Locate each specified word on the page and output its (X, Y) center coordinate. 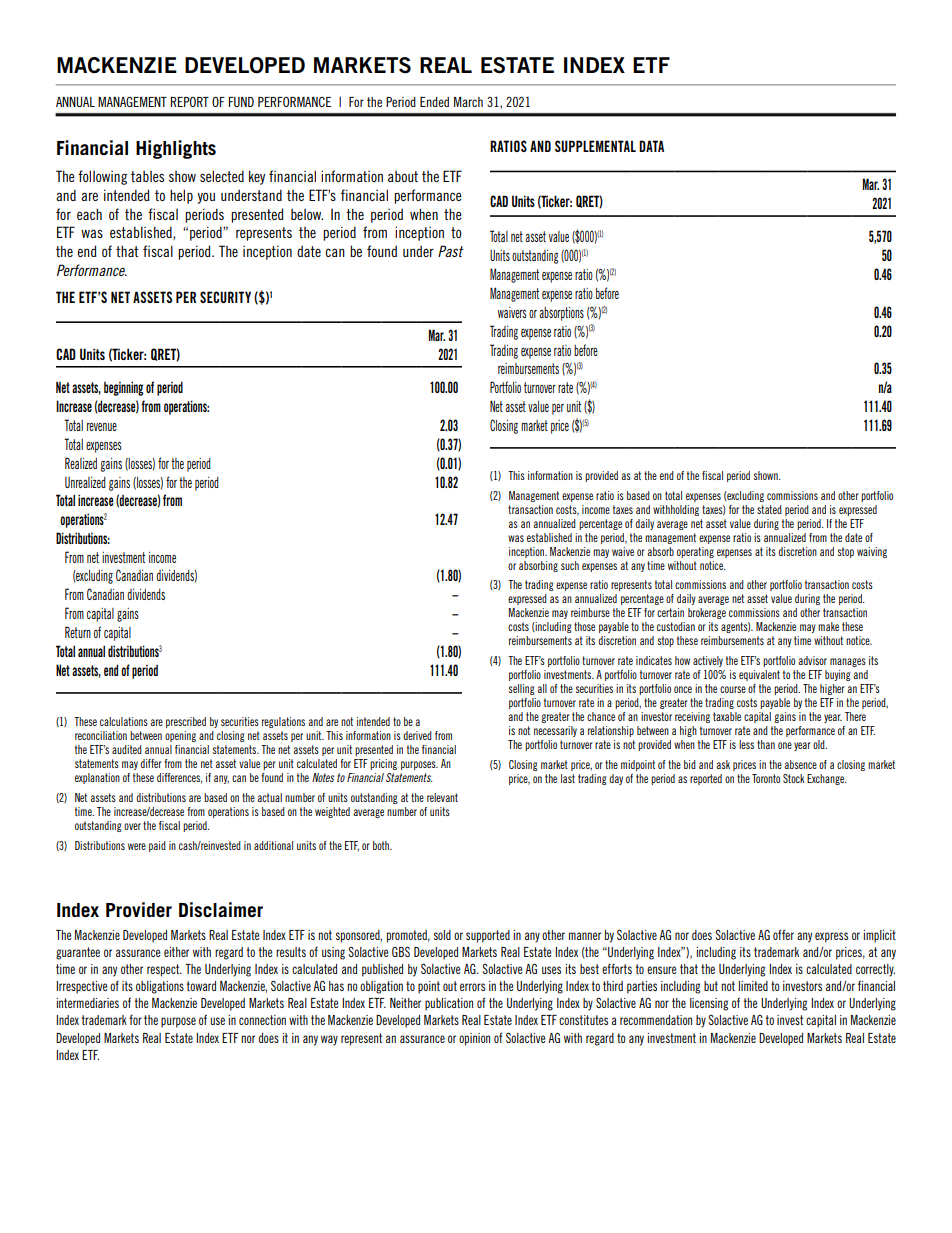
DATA (651, 146)
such (570, 565)
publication (449, 1004)
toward (201, 986)
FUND (241, 102)
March (468, 102)
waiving (872, 552)
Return (78, 632)
